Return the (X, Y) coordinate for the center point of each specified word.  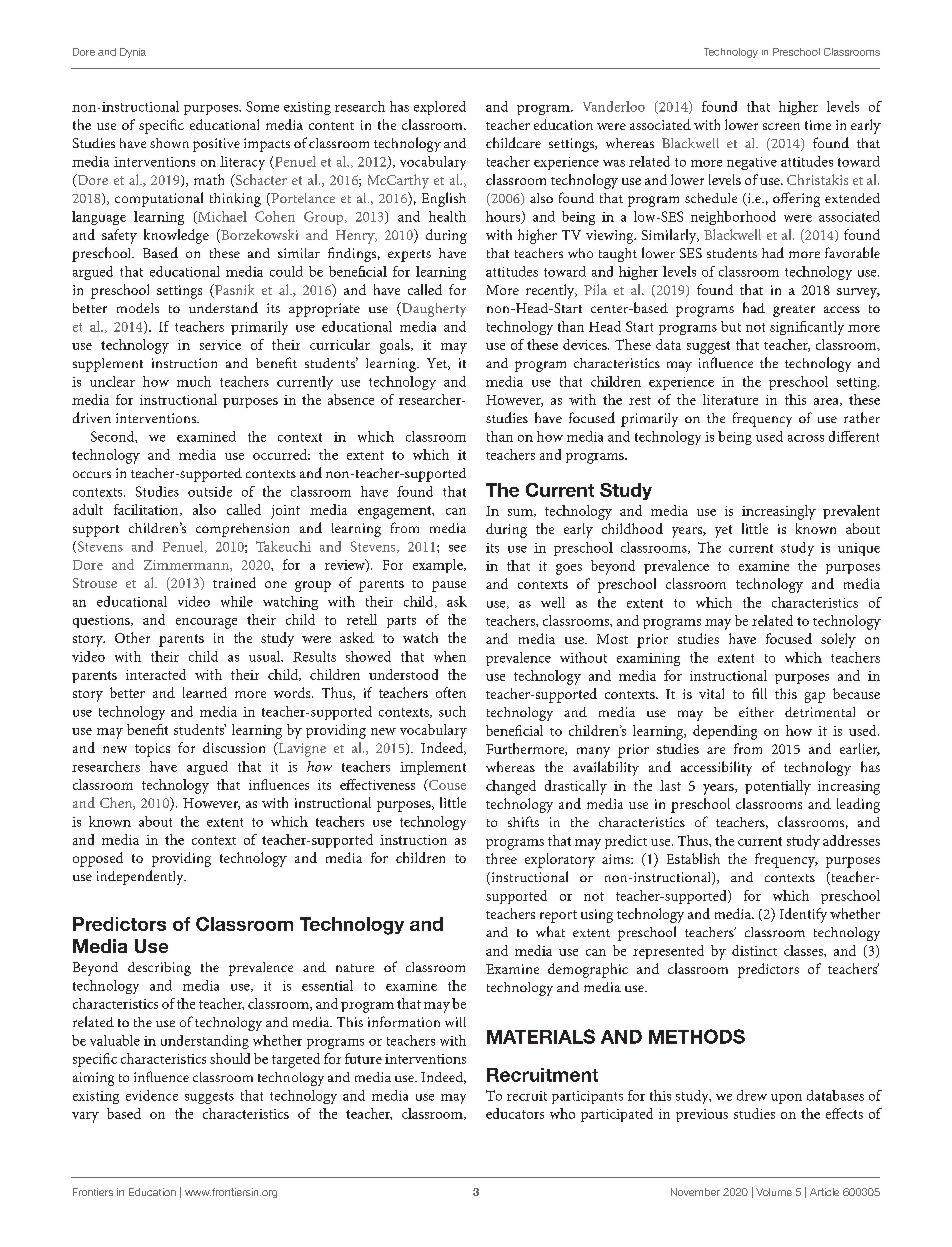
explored (440, 108)
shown (169, 143)
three (501, 858)
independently (141, 877)
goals (396, 346)
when (450, 656)
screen (781, 126)
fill (759, 693)
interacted (156, 674)
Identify (803, 915)
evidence (152, 1095)
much (194, 381)
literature (730, 399)
